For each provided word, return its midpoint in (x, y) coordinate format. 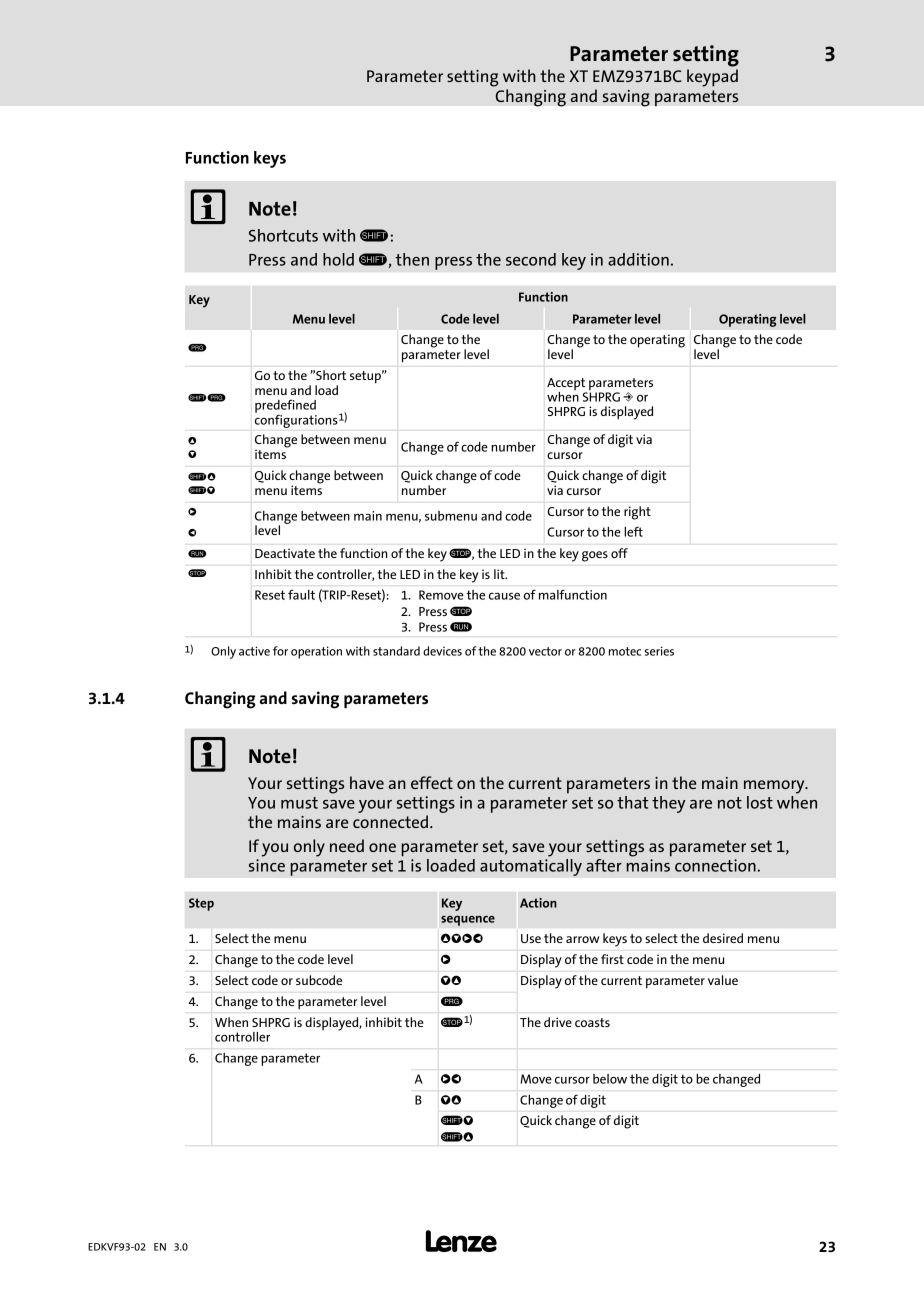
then (412, 259)
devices (442, 651)
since (267, 865)
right (637, 513)
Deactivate (285, 553)
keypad (712, 78)
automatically (531, 866)
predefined (285, 407)
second (531, 259)
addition (638, 259)
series (659, 651)
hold (338, 259)
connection (716, 865)
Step (201, 904)
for (280, 651)
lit (500, 574)
